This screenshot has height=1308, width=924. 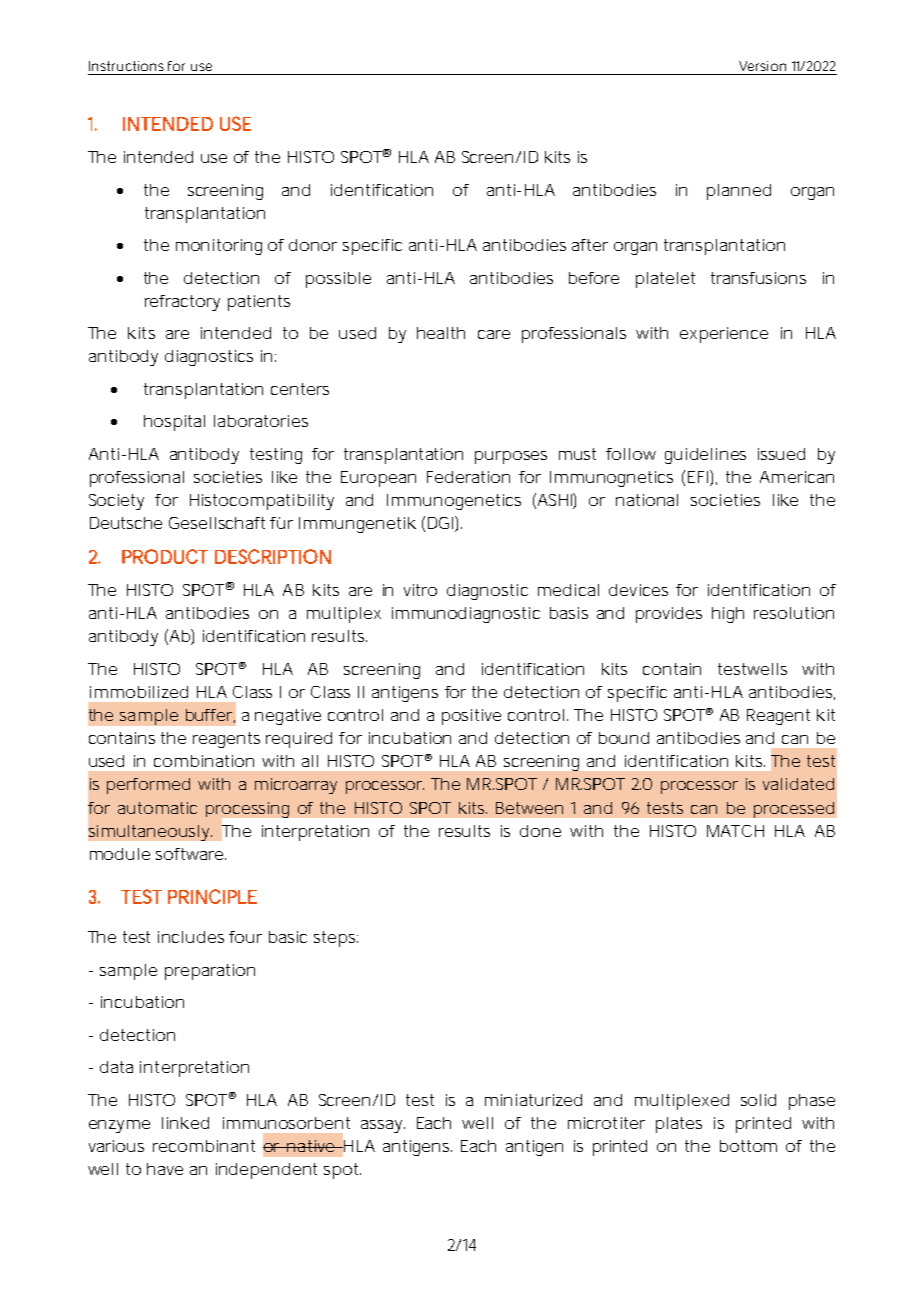 I want to click on PRINCIPLE, so click(x=212, y=896).
